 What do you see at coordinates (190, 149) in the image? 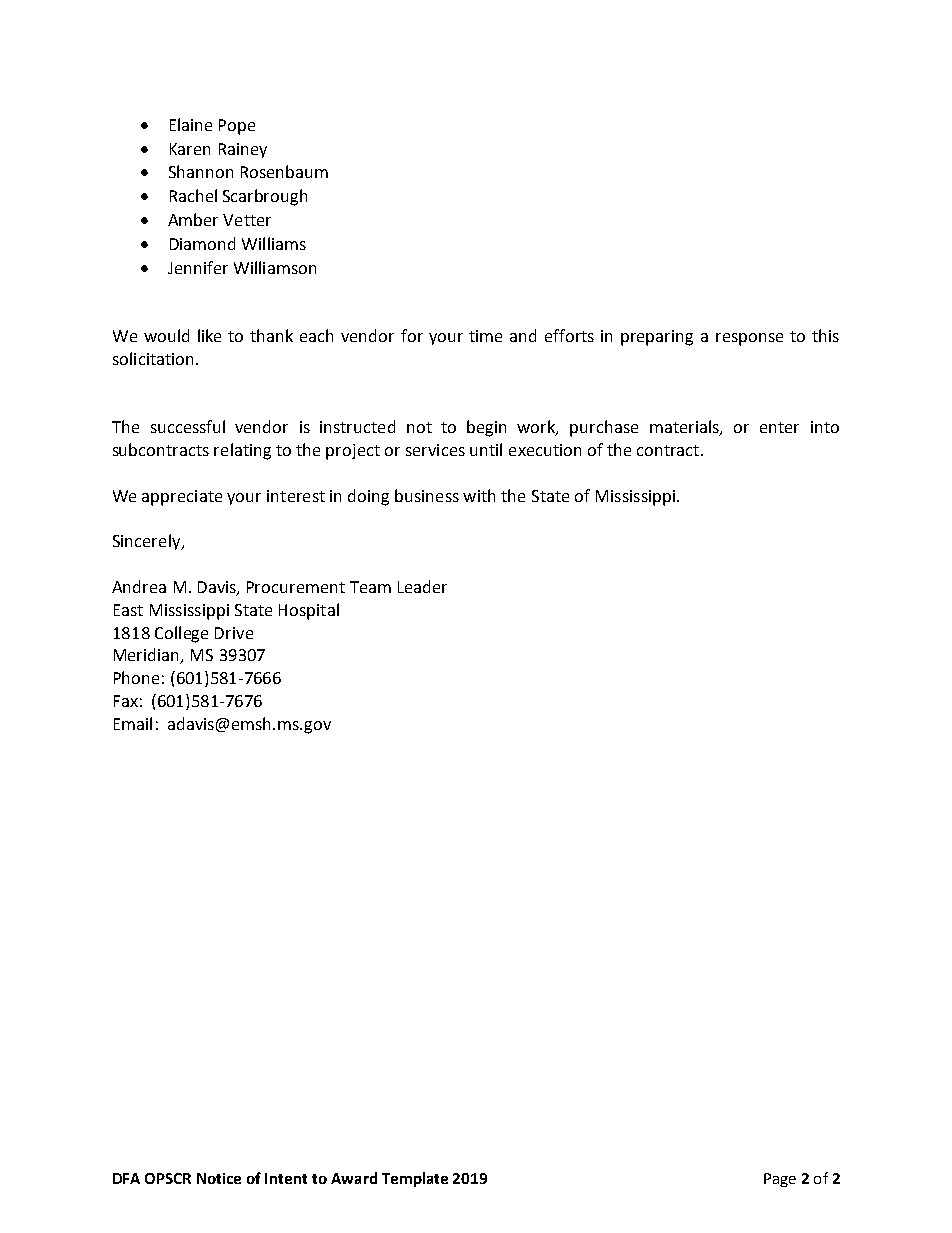
I see `Karen` at bounding box center [190, 149].
